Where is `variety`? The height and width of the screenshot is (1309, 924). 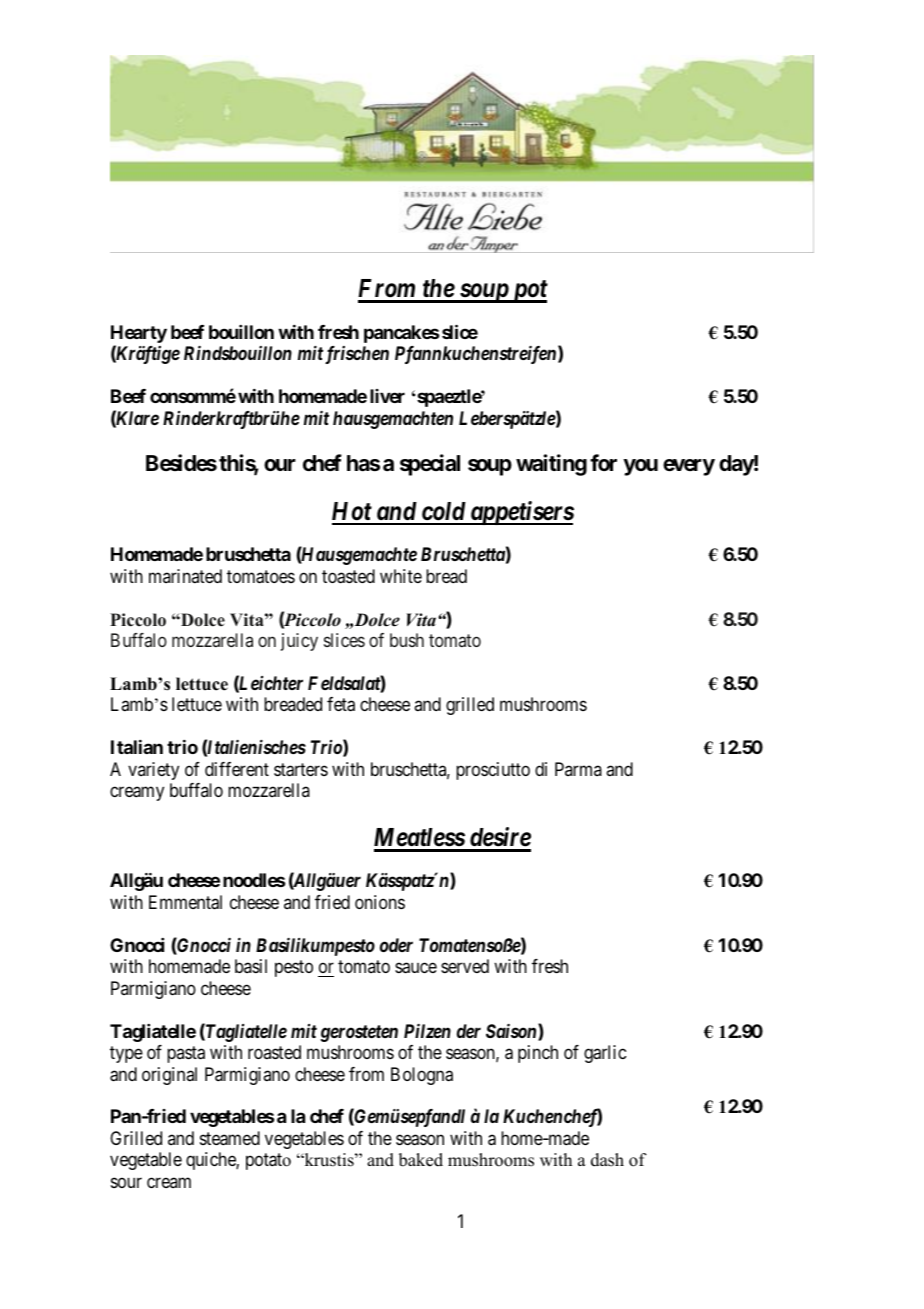
variety is located at coordinates (153, 771).
